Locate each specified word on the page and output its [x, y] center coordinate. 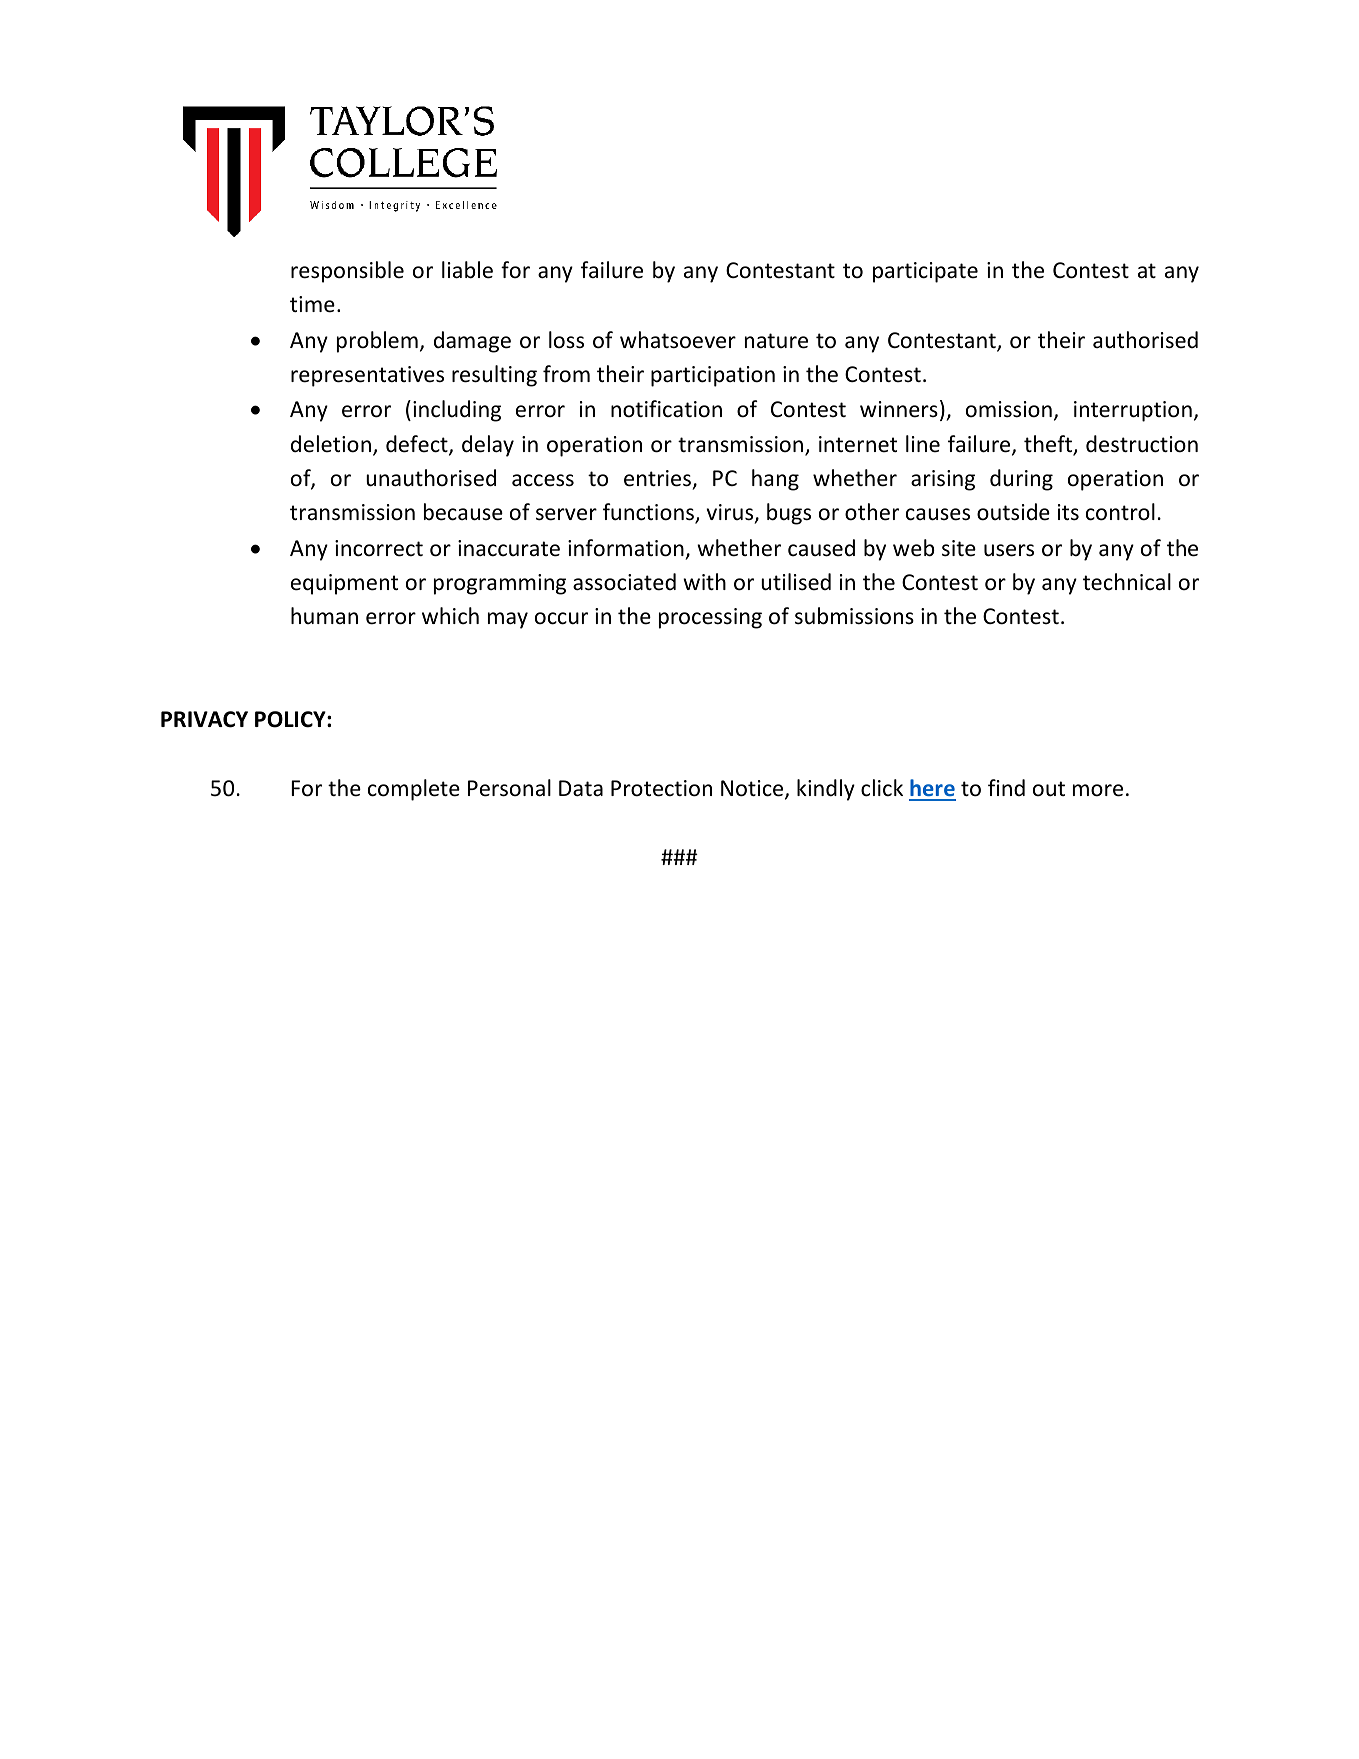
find [1006, 787]
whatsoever [678, 340]
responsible [347, 272]
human [324, 615]
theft [1049, 445]
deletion [331, 444]
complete [414, 790]
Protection [661, 788]
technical [1127, 582]
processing [710, 618]
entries [659, 479]
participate [925, 272]
